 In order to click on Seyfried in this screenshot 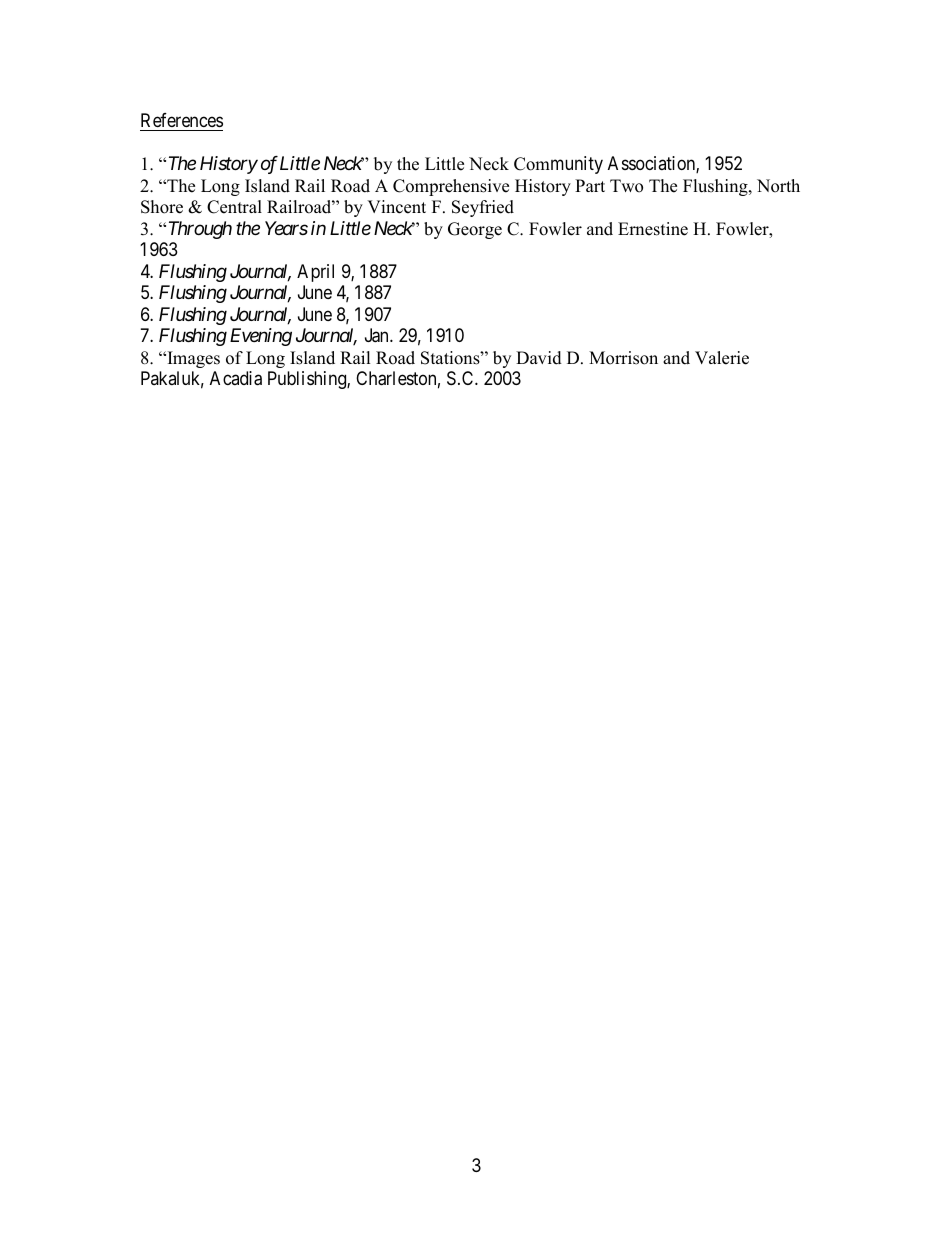, I will do `click(483, 208)`.
